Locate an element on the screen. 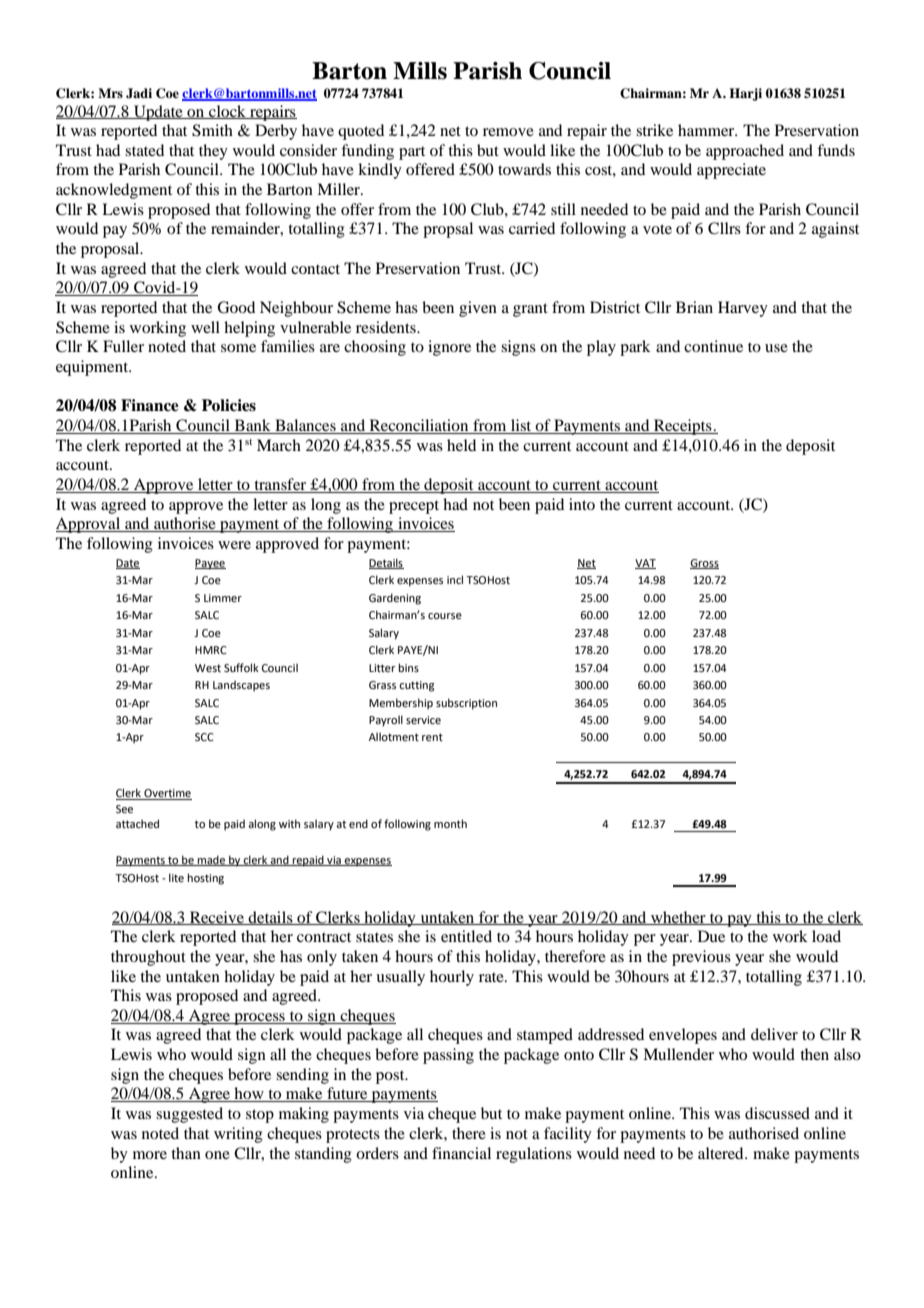 The height and width of the screenshot is (1308, 924). held is located at coordinates (461, 445).
